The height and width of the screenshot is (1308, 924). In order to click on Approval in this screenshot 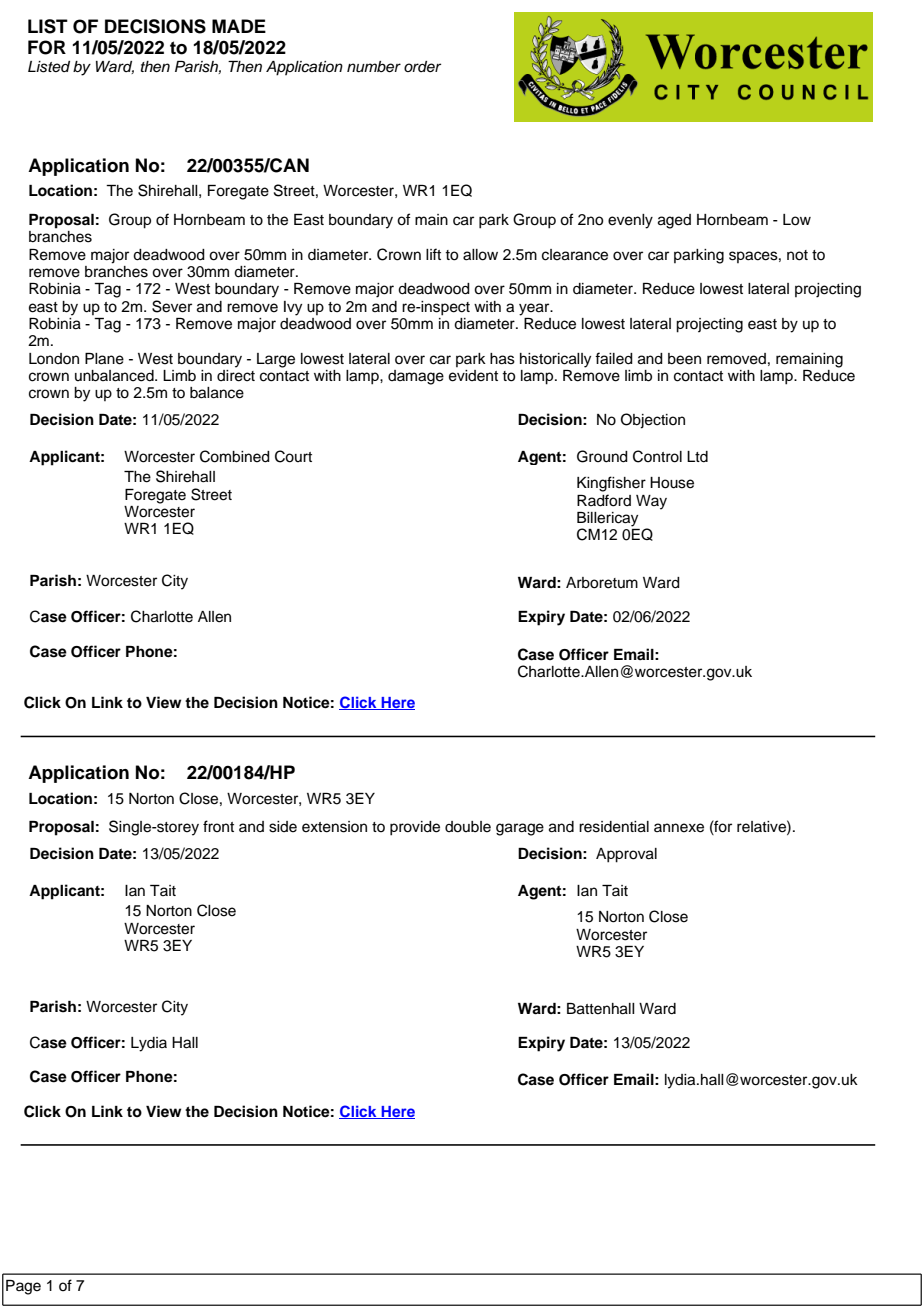, I will do `click(626, 855)`.
